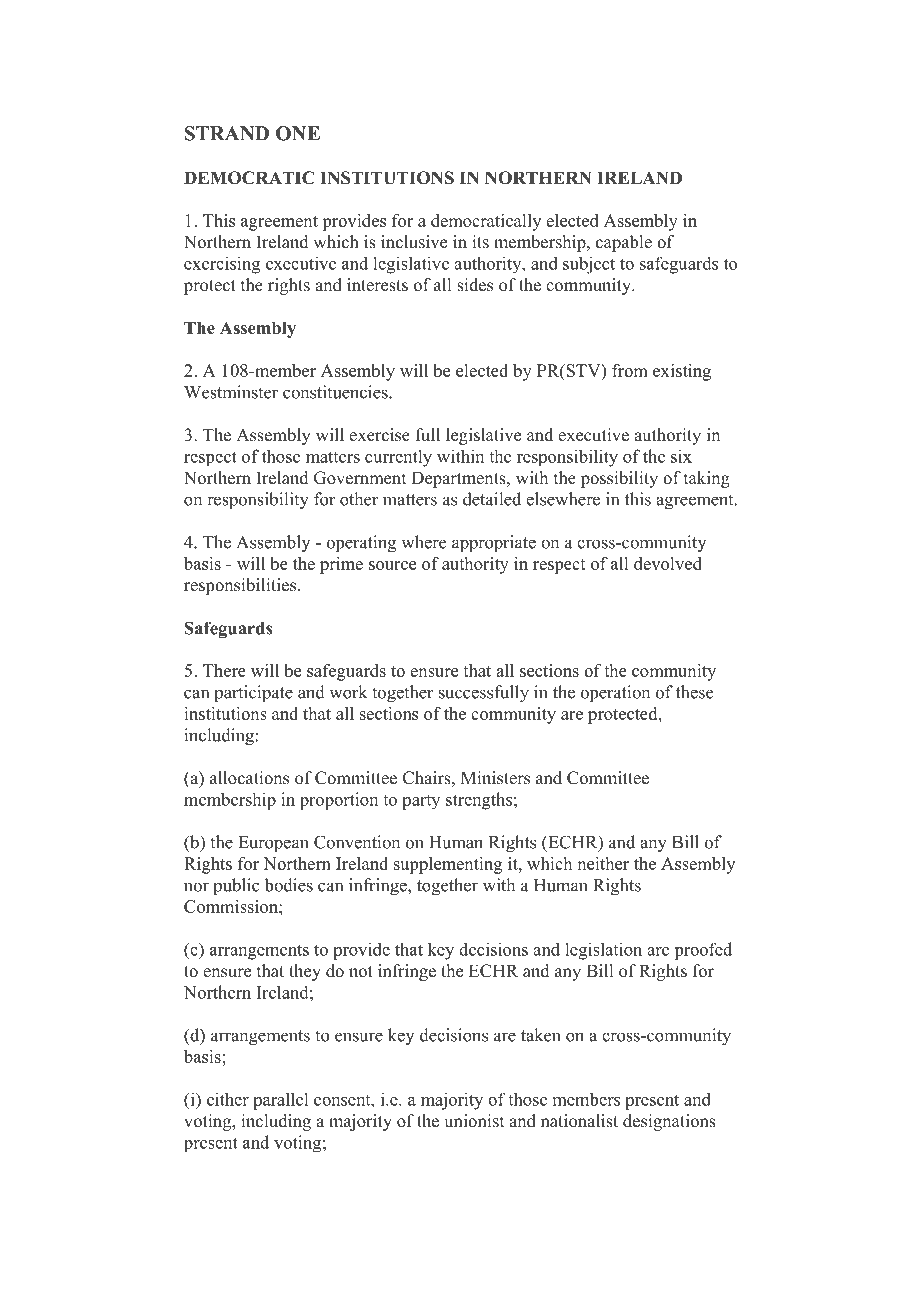  What do you see at coordinates (624, 243) in the screenshot?
I see `capable` at bounding box center [624, 243].
